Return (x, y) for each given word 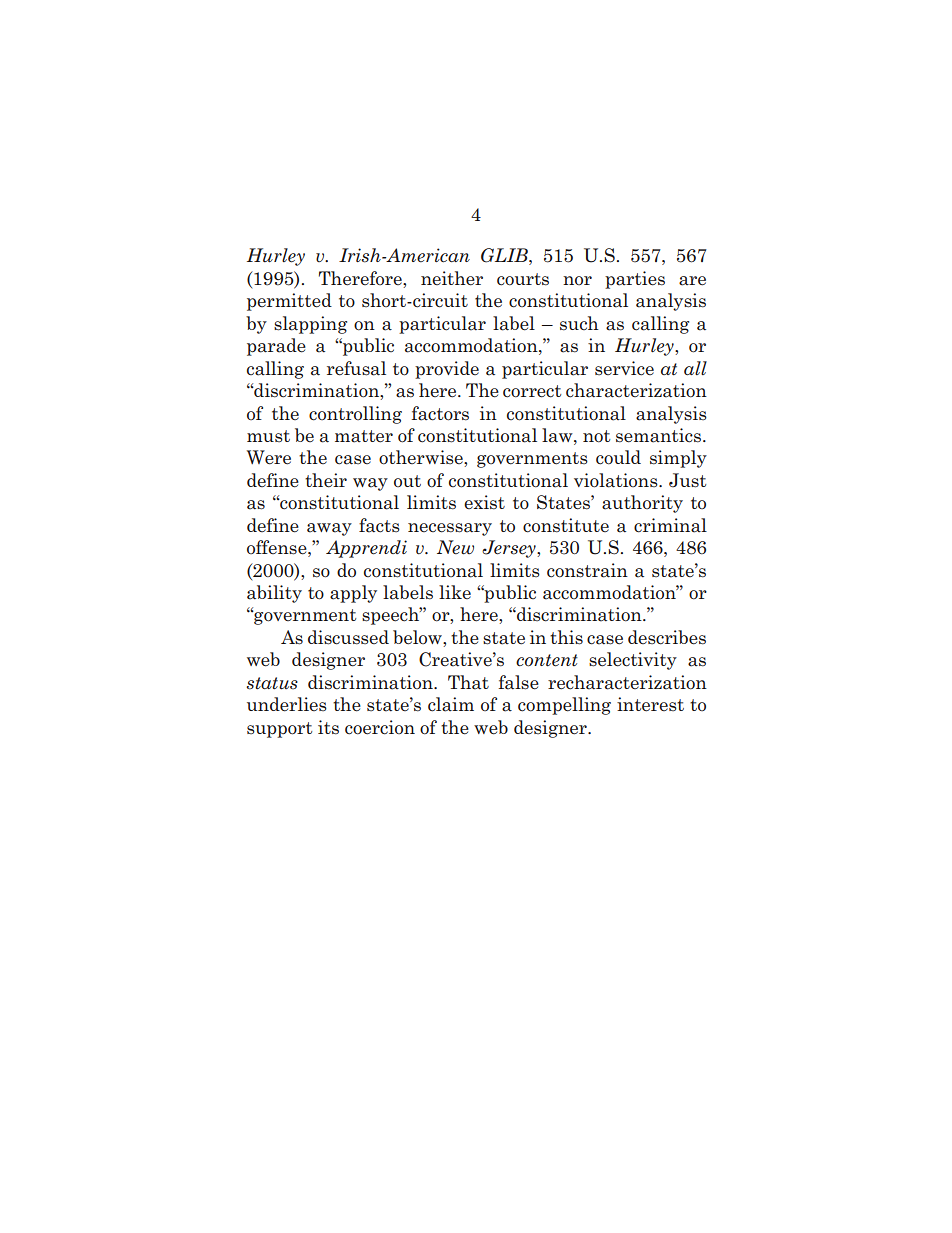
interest (650, 704)
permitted (289, 302)
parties (635, 280)
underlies (287, 704)
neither (452, 278)
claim (451, 704)
